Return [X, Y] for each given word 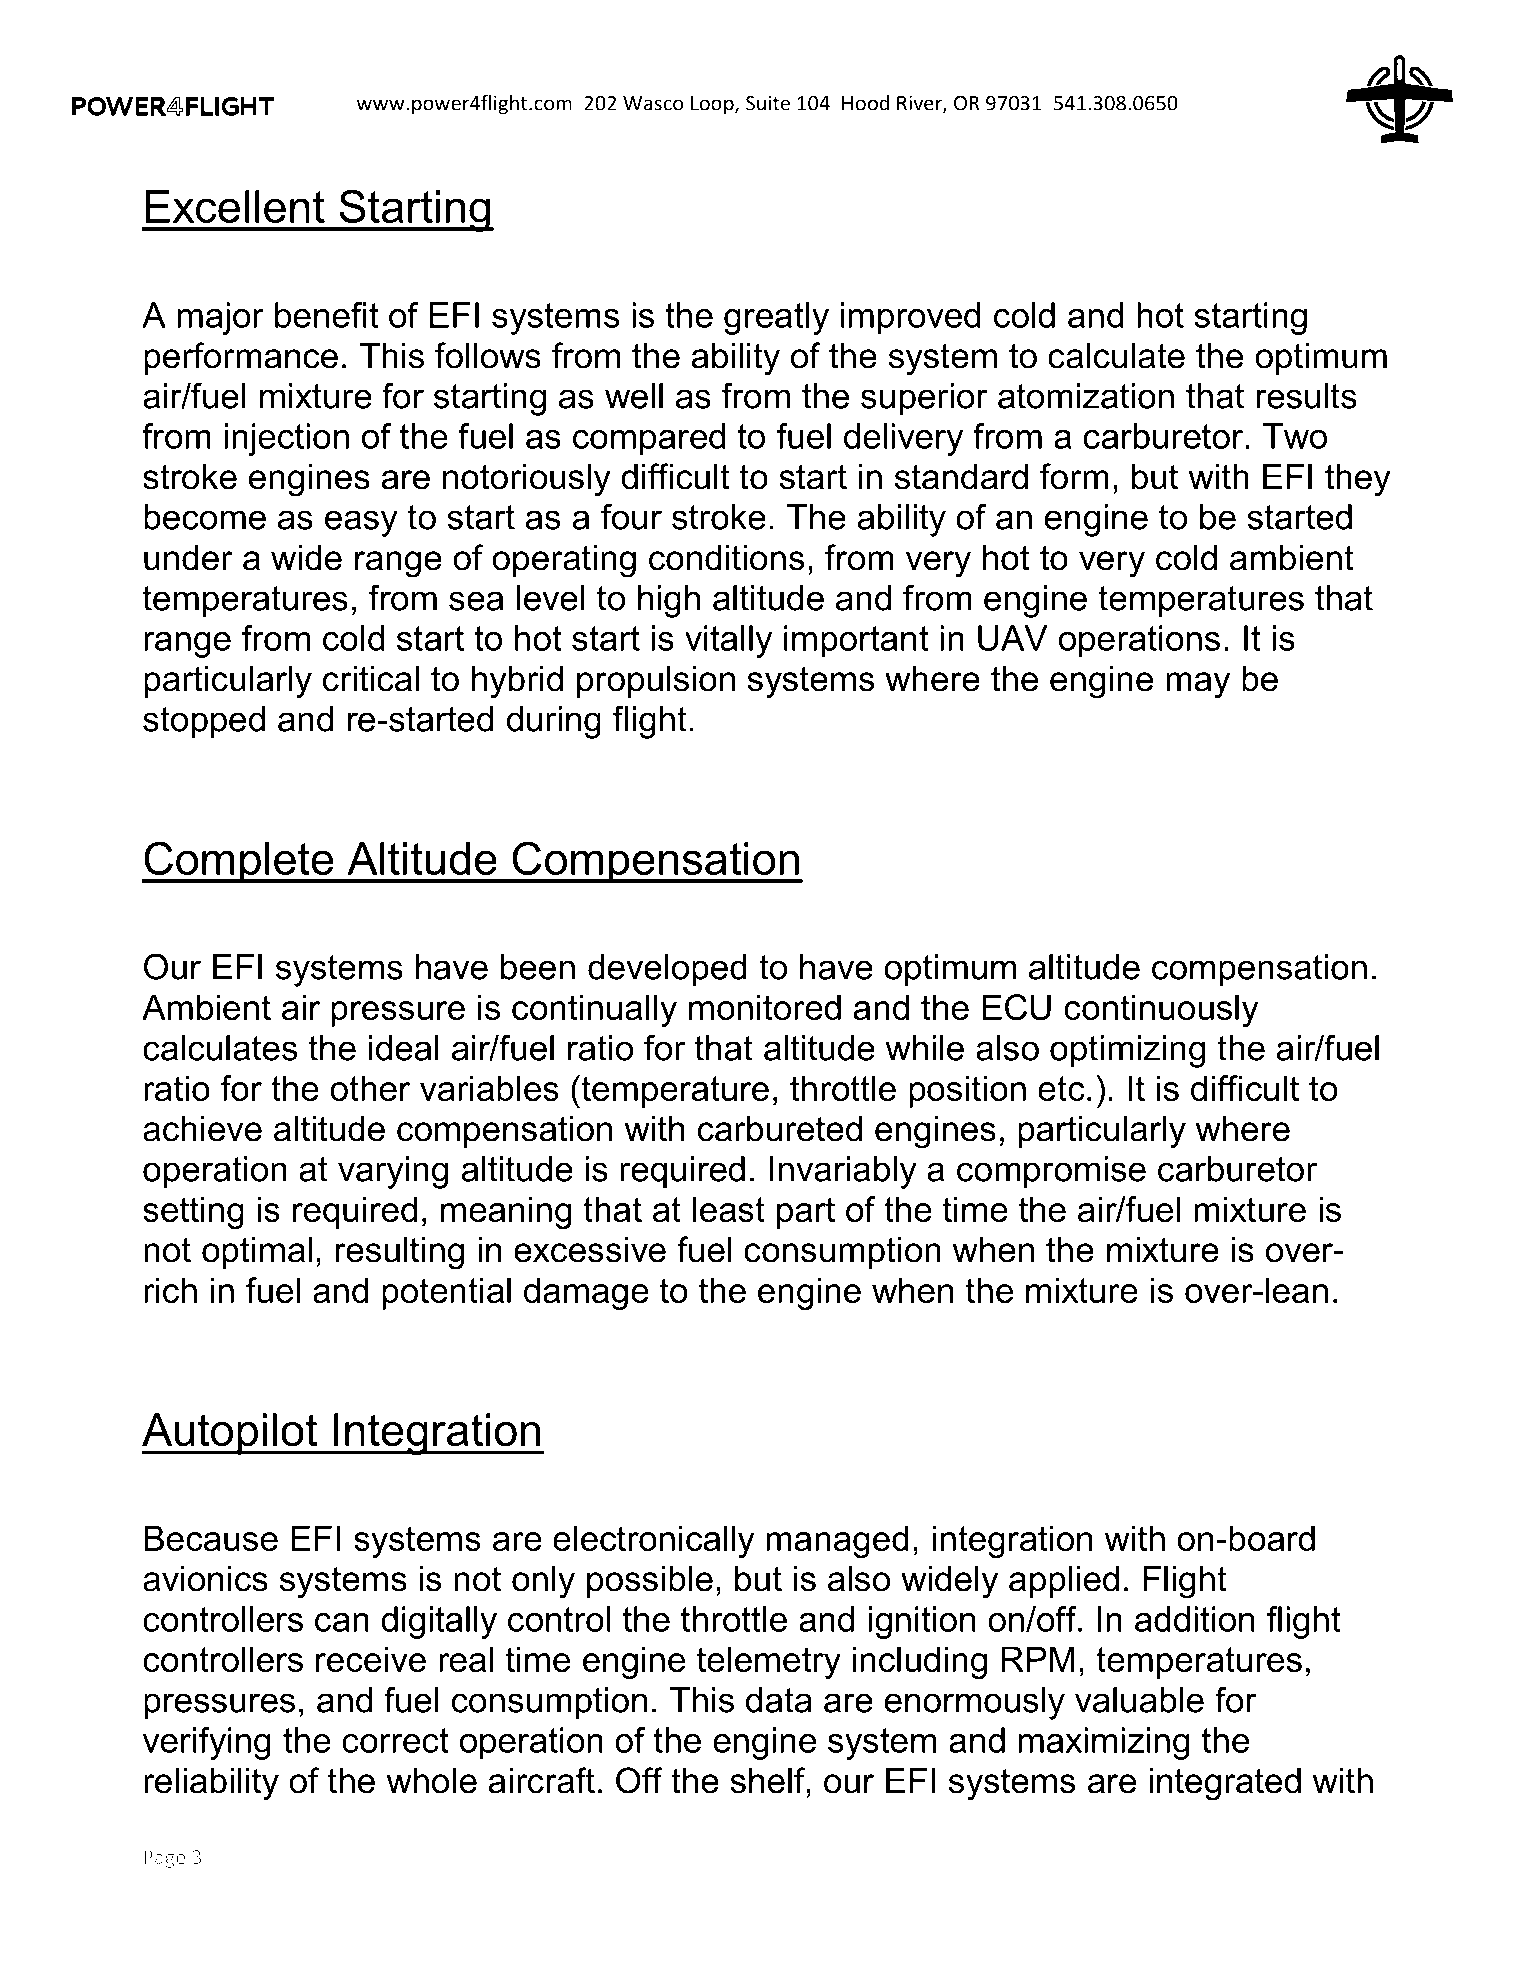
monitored [765, 1007]
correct [395, 1740]
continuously [1161, 1010]
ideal [404, 1048]
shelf [768, 1780]
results [1306, 396]
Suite [768, 103]
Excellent [235, 206]
